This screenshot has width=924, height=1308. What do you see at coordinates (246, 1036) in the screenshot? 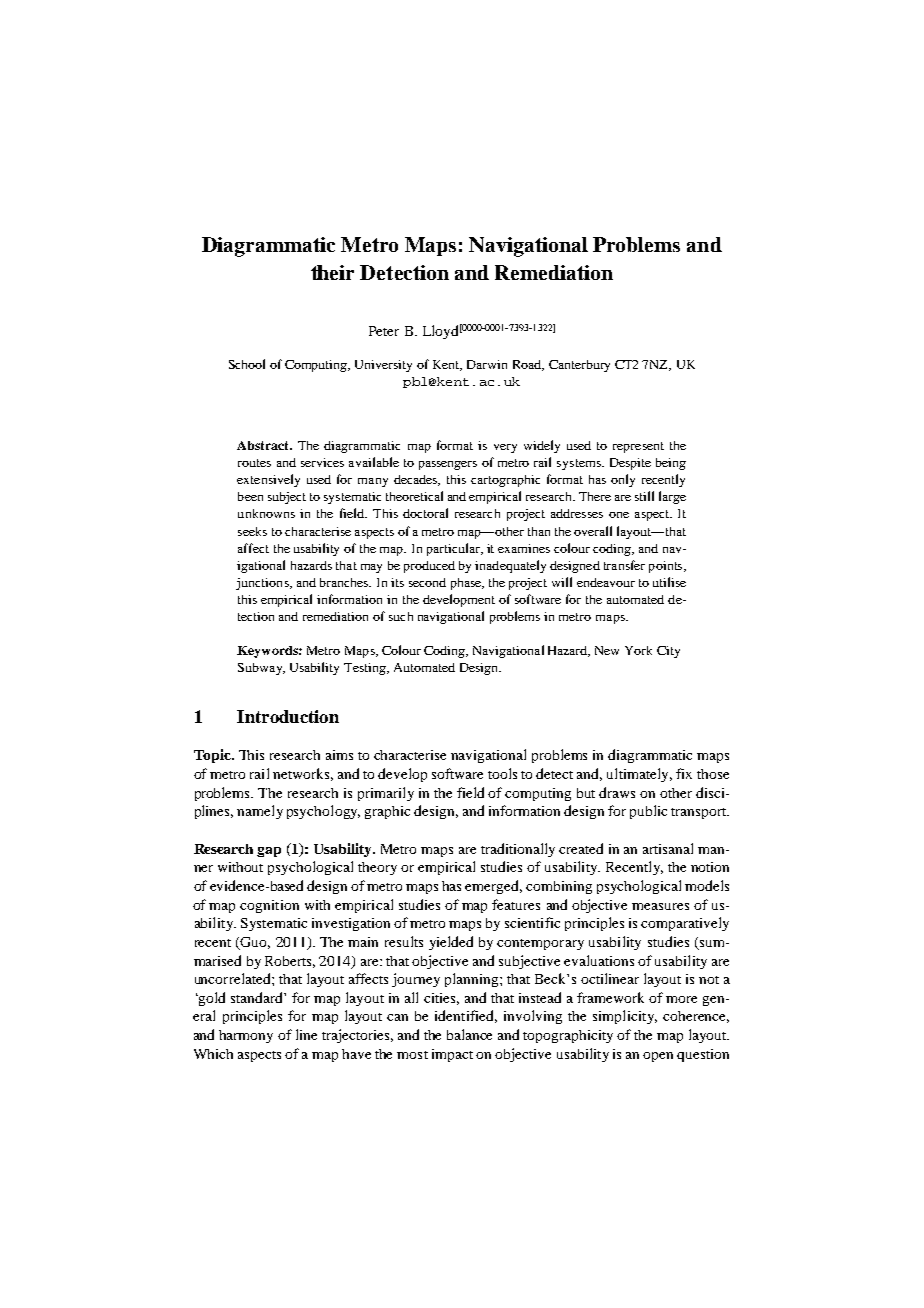
I see `harmony` at bounding box center [246, 1036].
